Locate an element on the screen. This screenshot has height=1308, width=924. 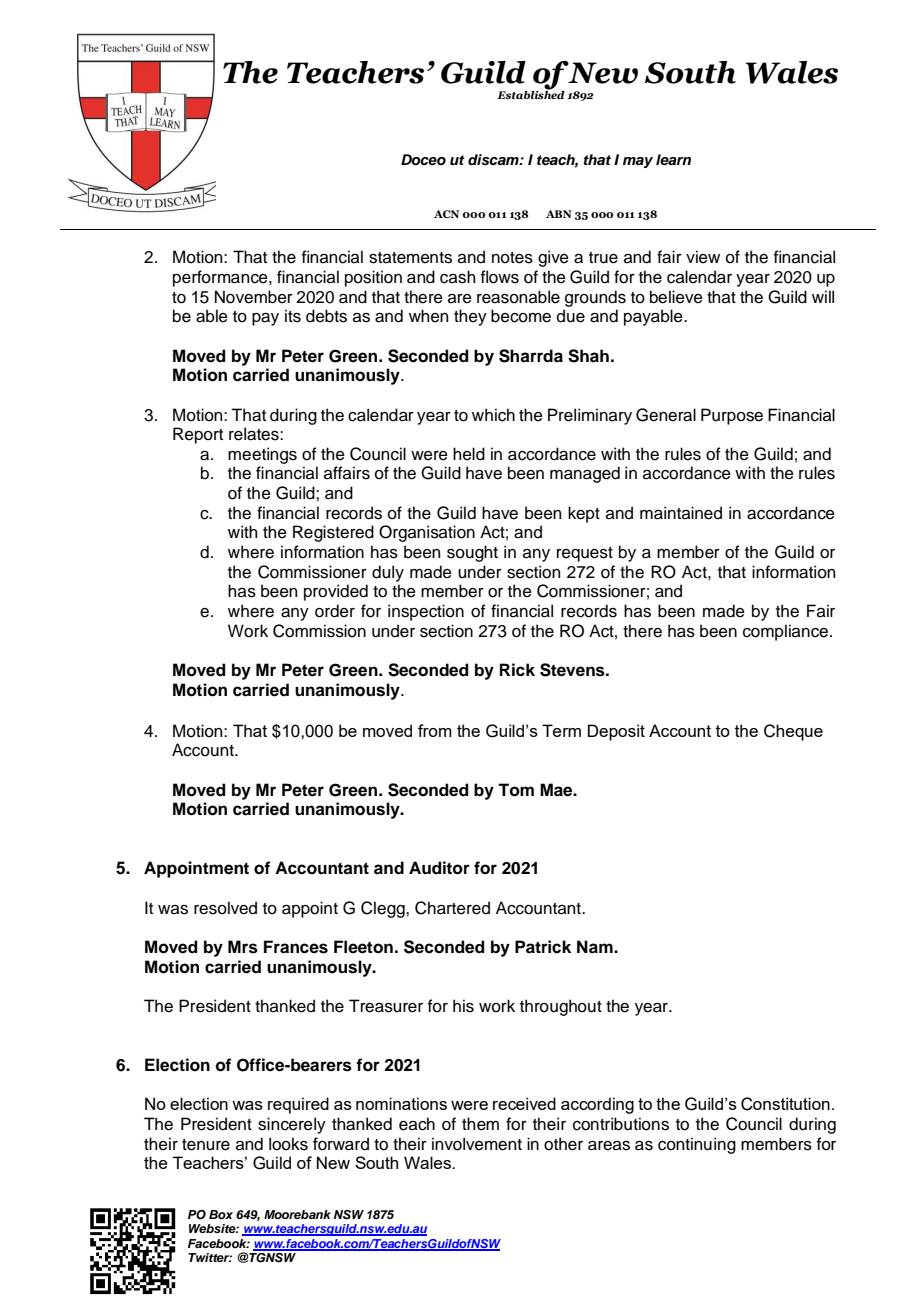
involvement is located at coordinates (477, 1144).
